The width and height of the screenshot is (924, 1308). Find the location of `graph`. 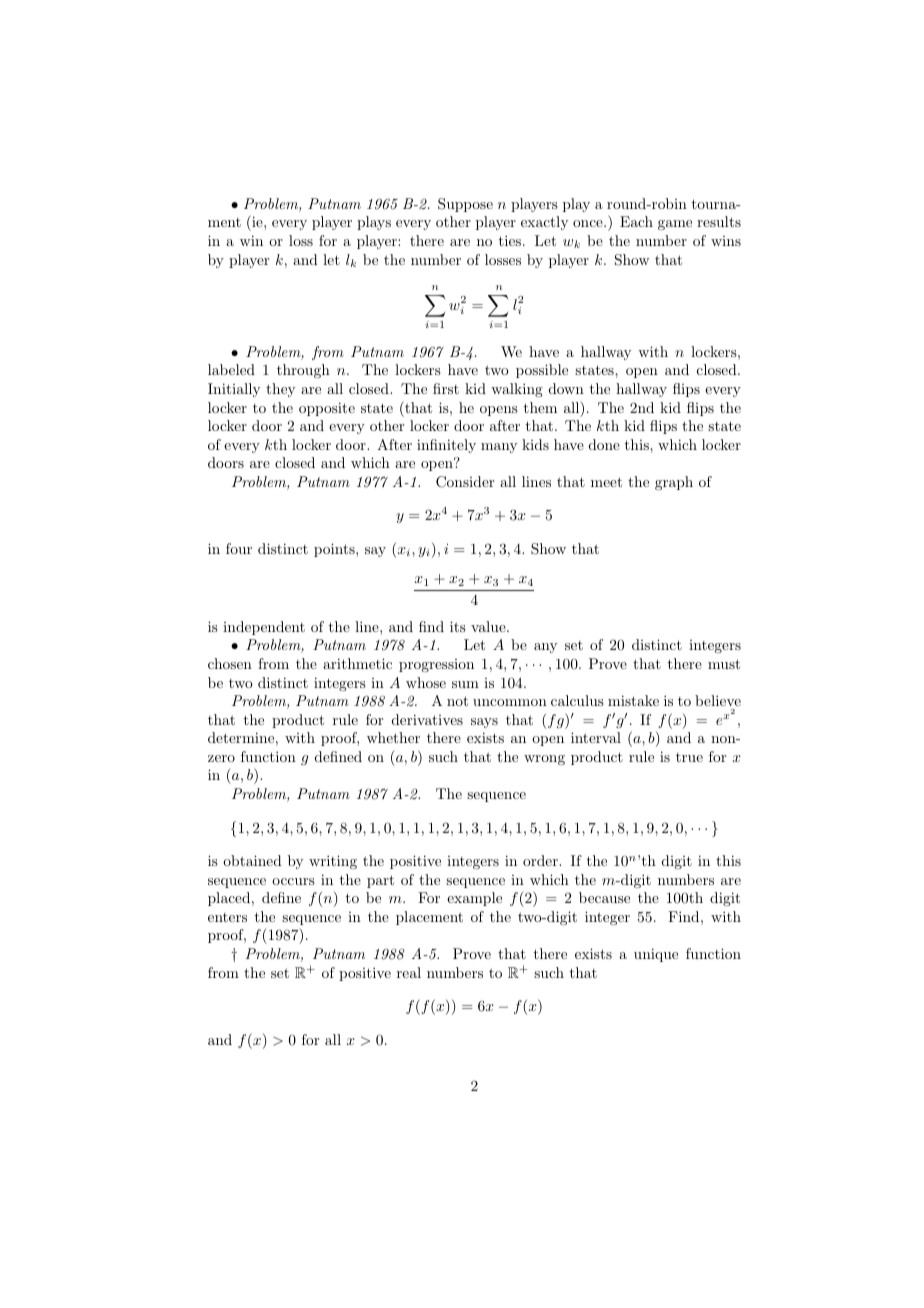

graph is located at coordinates (674, 483).
